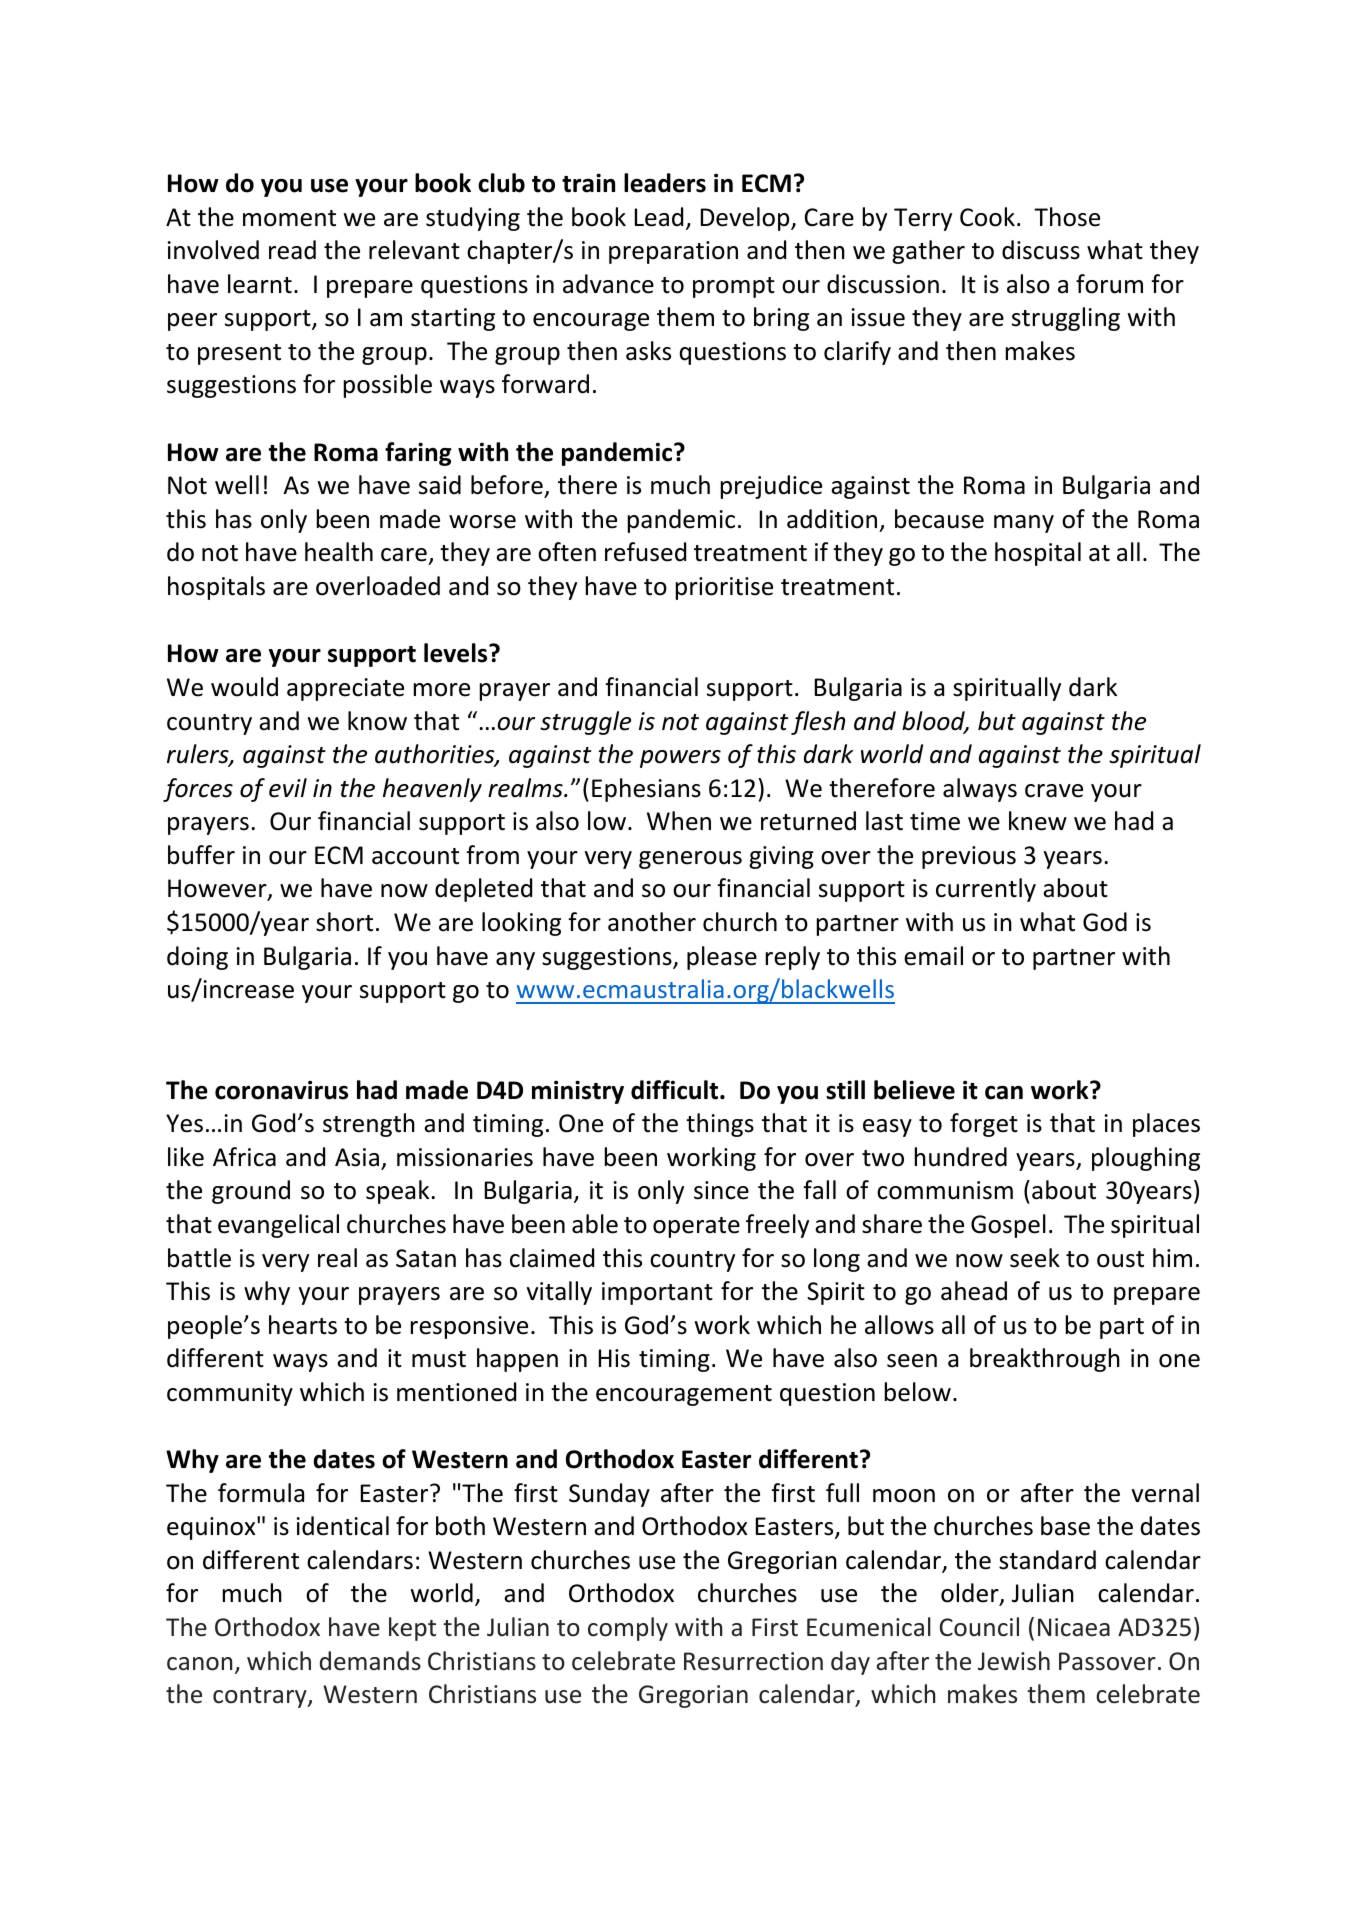 The image size is (1365, 1930). I want to click on moment, so click(289, 218).
